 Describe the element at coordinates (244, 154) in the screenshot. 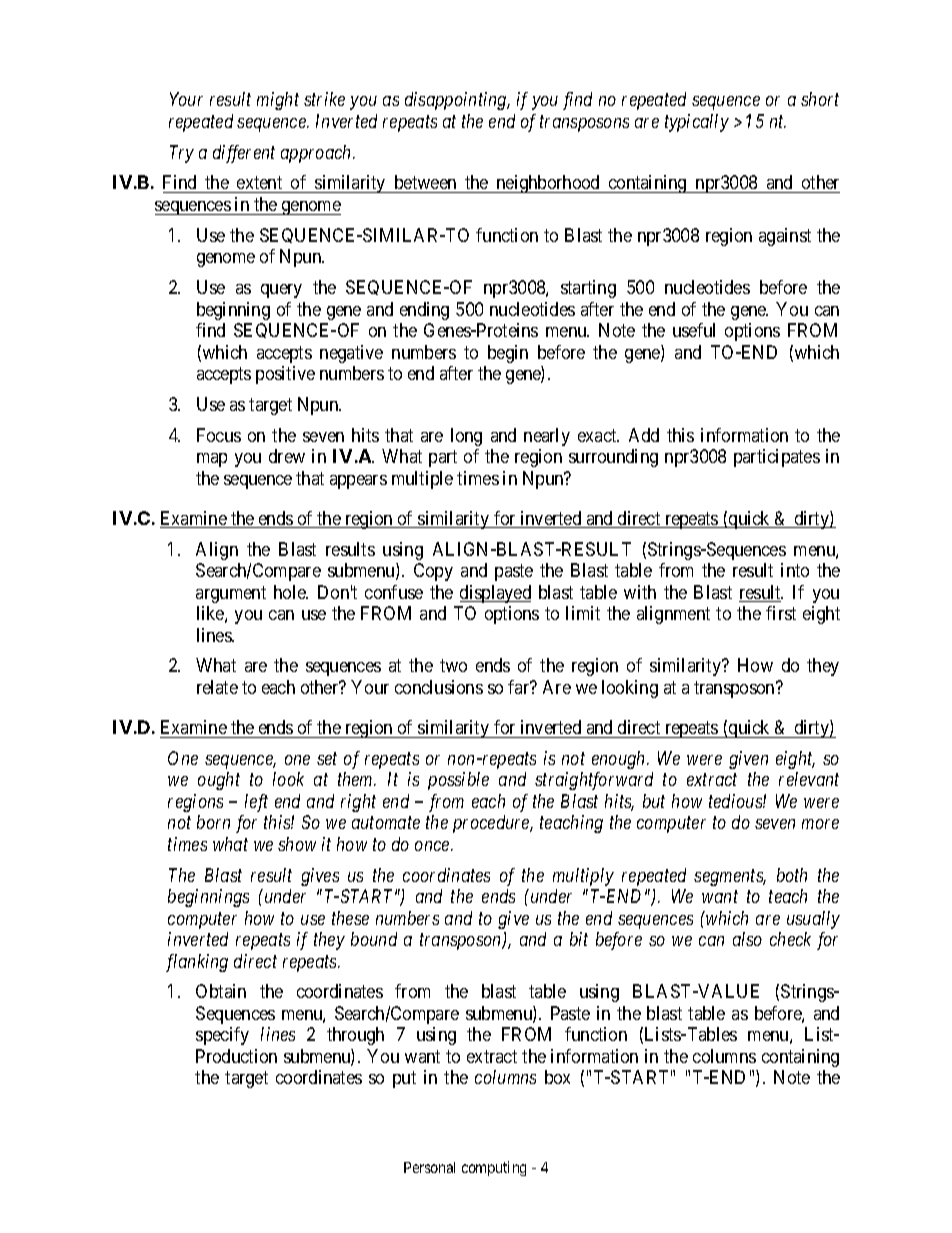

I see `different` at that location.
